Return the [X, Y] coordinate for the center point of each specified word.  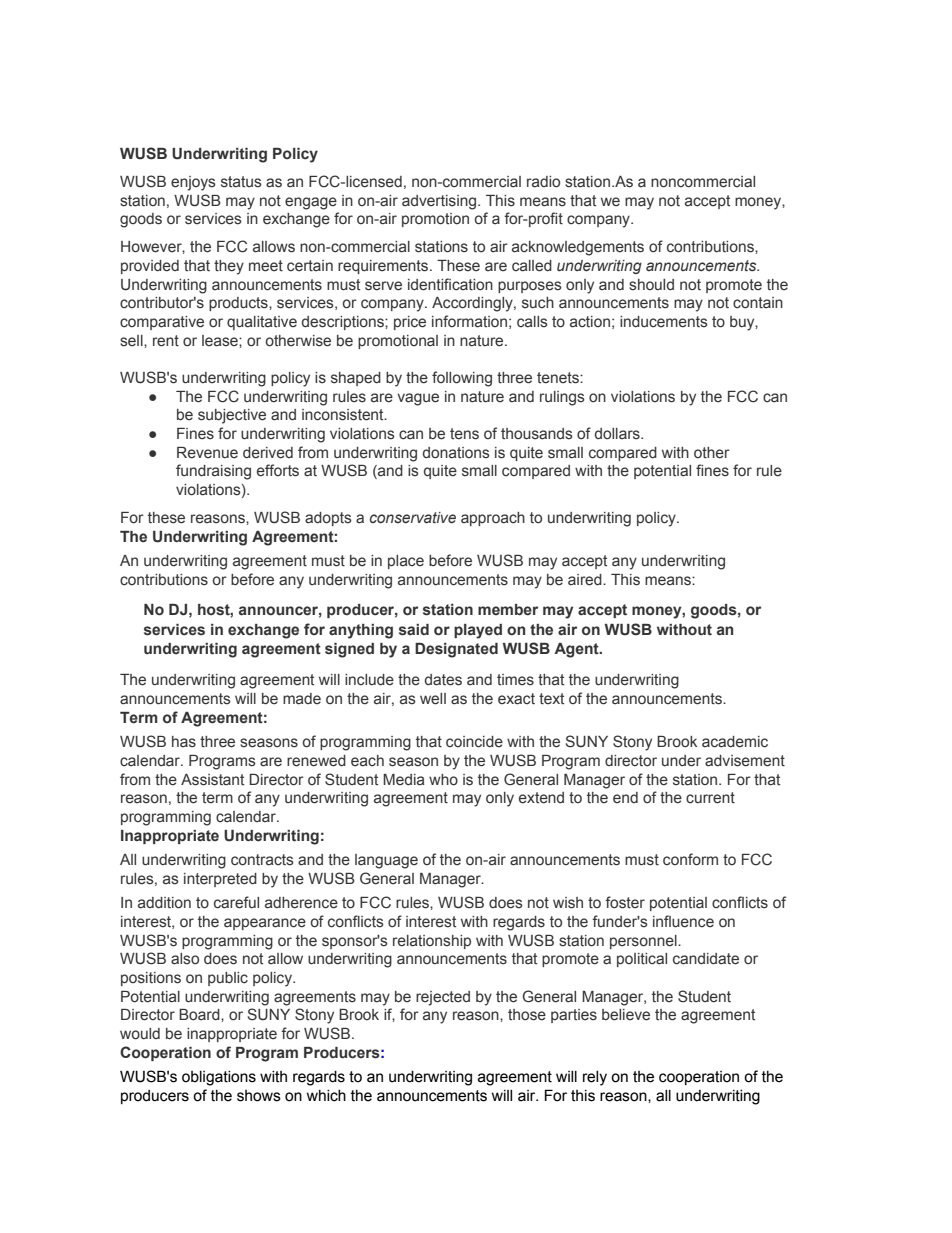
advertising [440, 202]
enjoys [193, 183]
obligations [219, 1078]
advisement [745, 761]
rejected [443, 998]
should [651, 285]
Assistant [212, 780]
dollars [618, 434]
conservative [413, 518]
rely [595, 1078]
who [443, 780]
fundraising [213, 472]
